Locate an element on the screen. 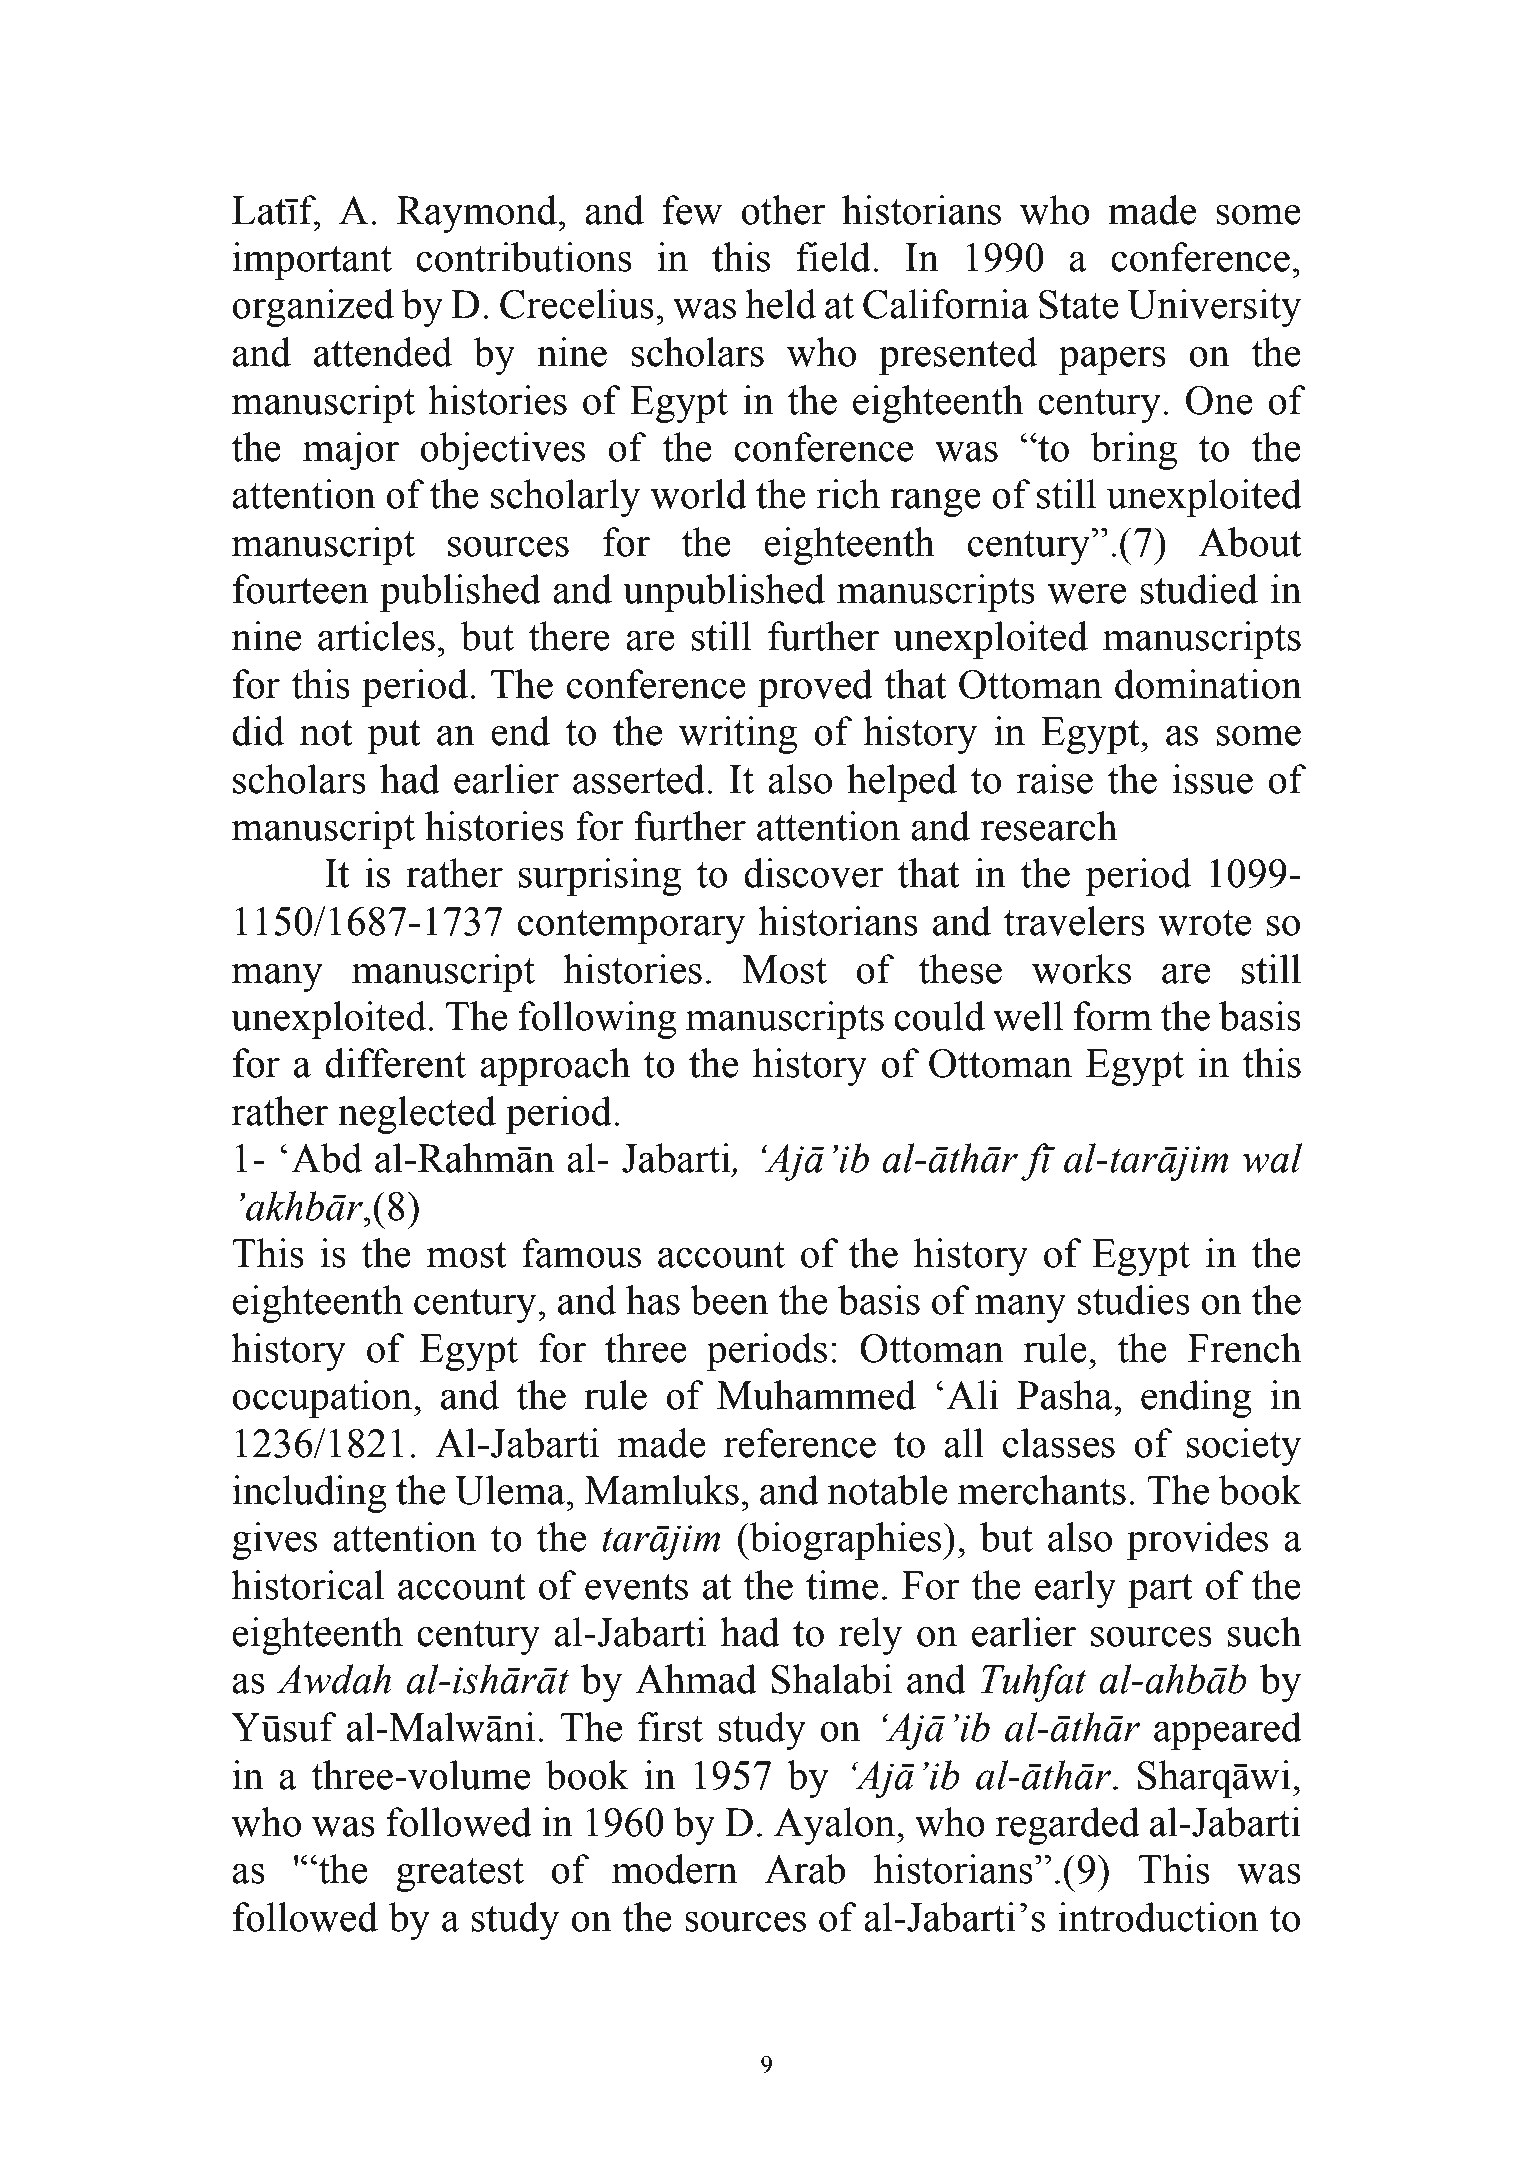 This screenshot has width=1534, height=2170. University is located at coordinates (1214, 308).
